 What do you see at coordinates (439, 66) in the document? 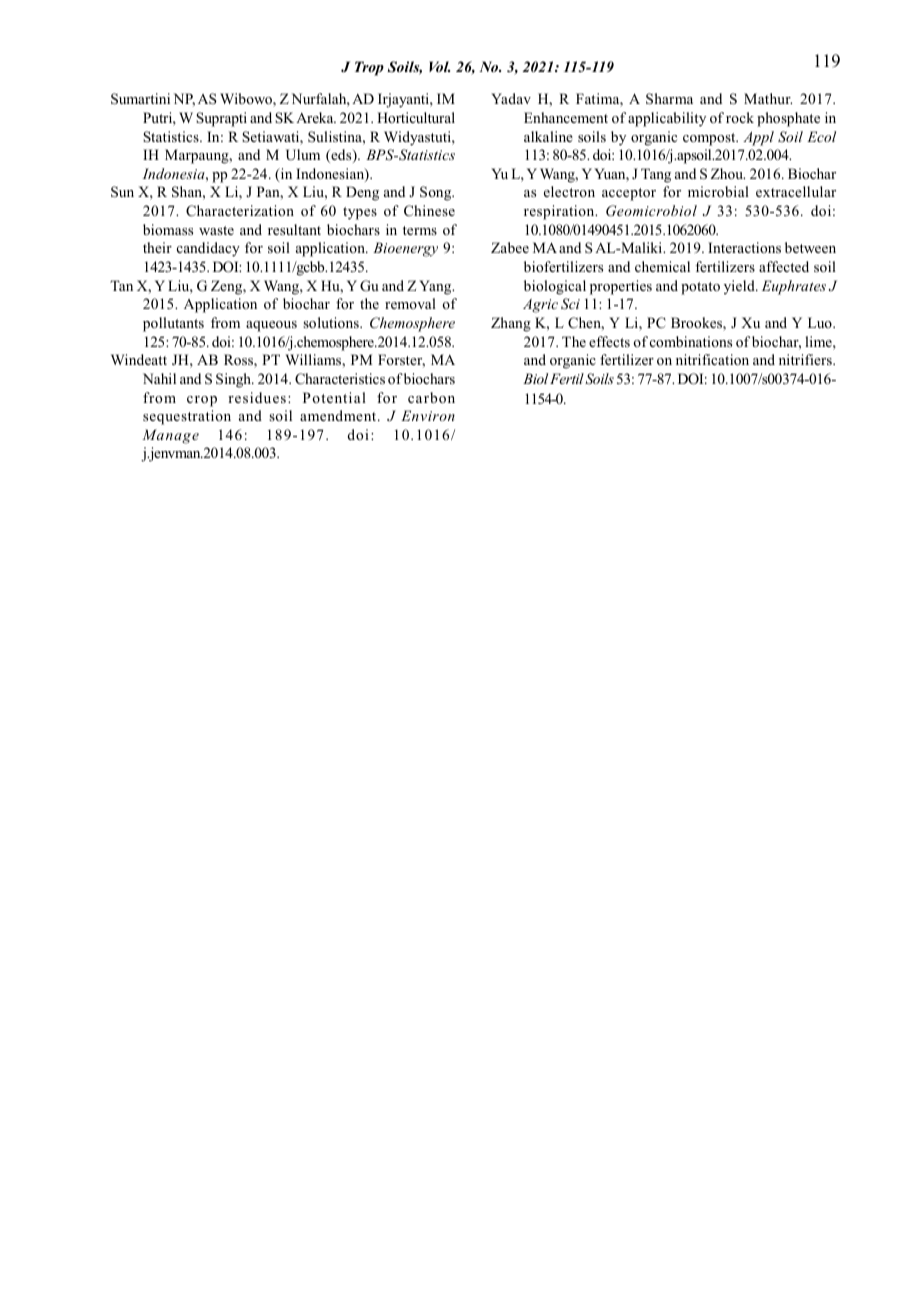
I see `Vol` at bounding box center [439, 66].
